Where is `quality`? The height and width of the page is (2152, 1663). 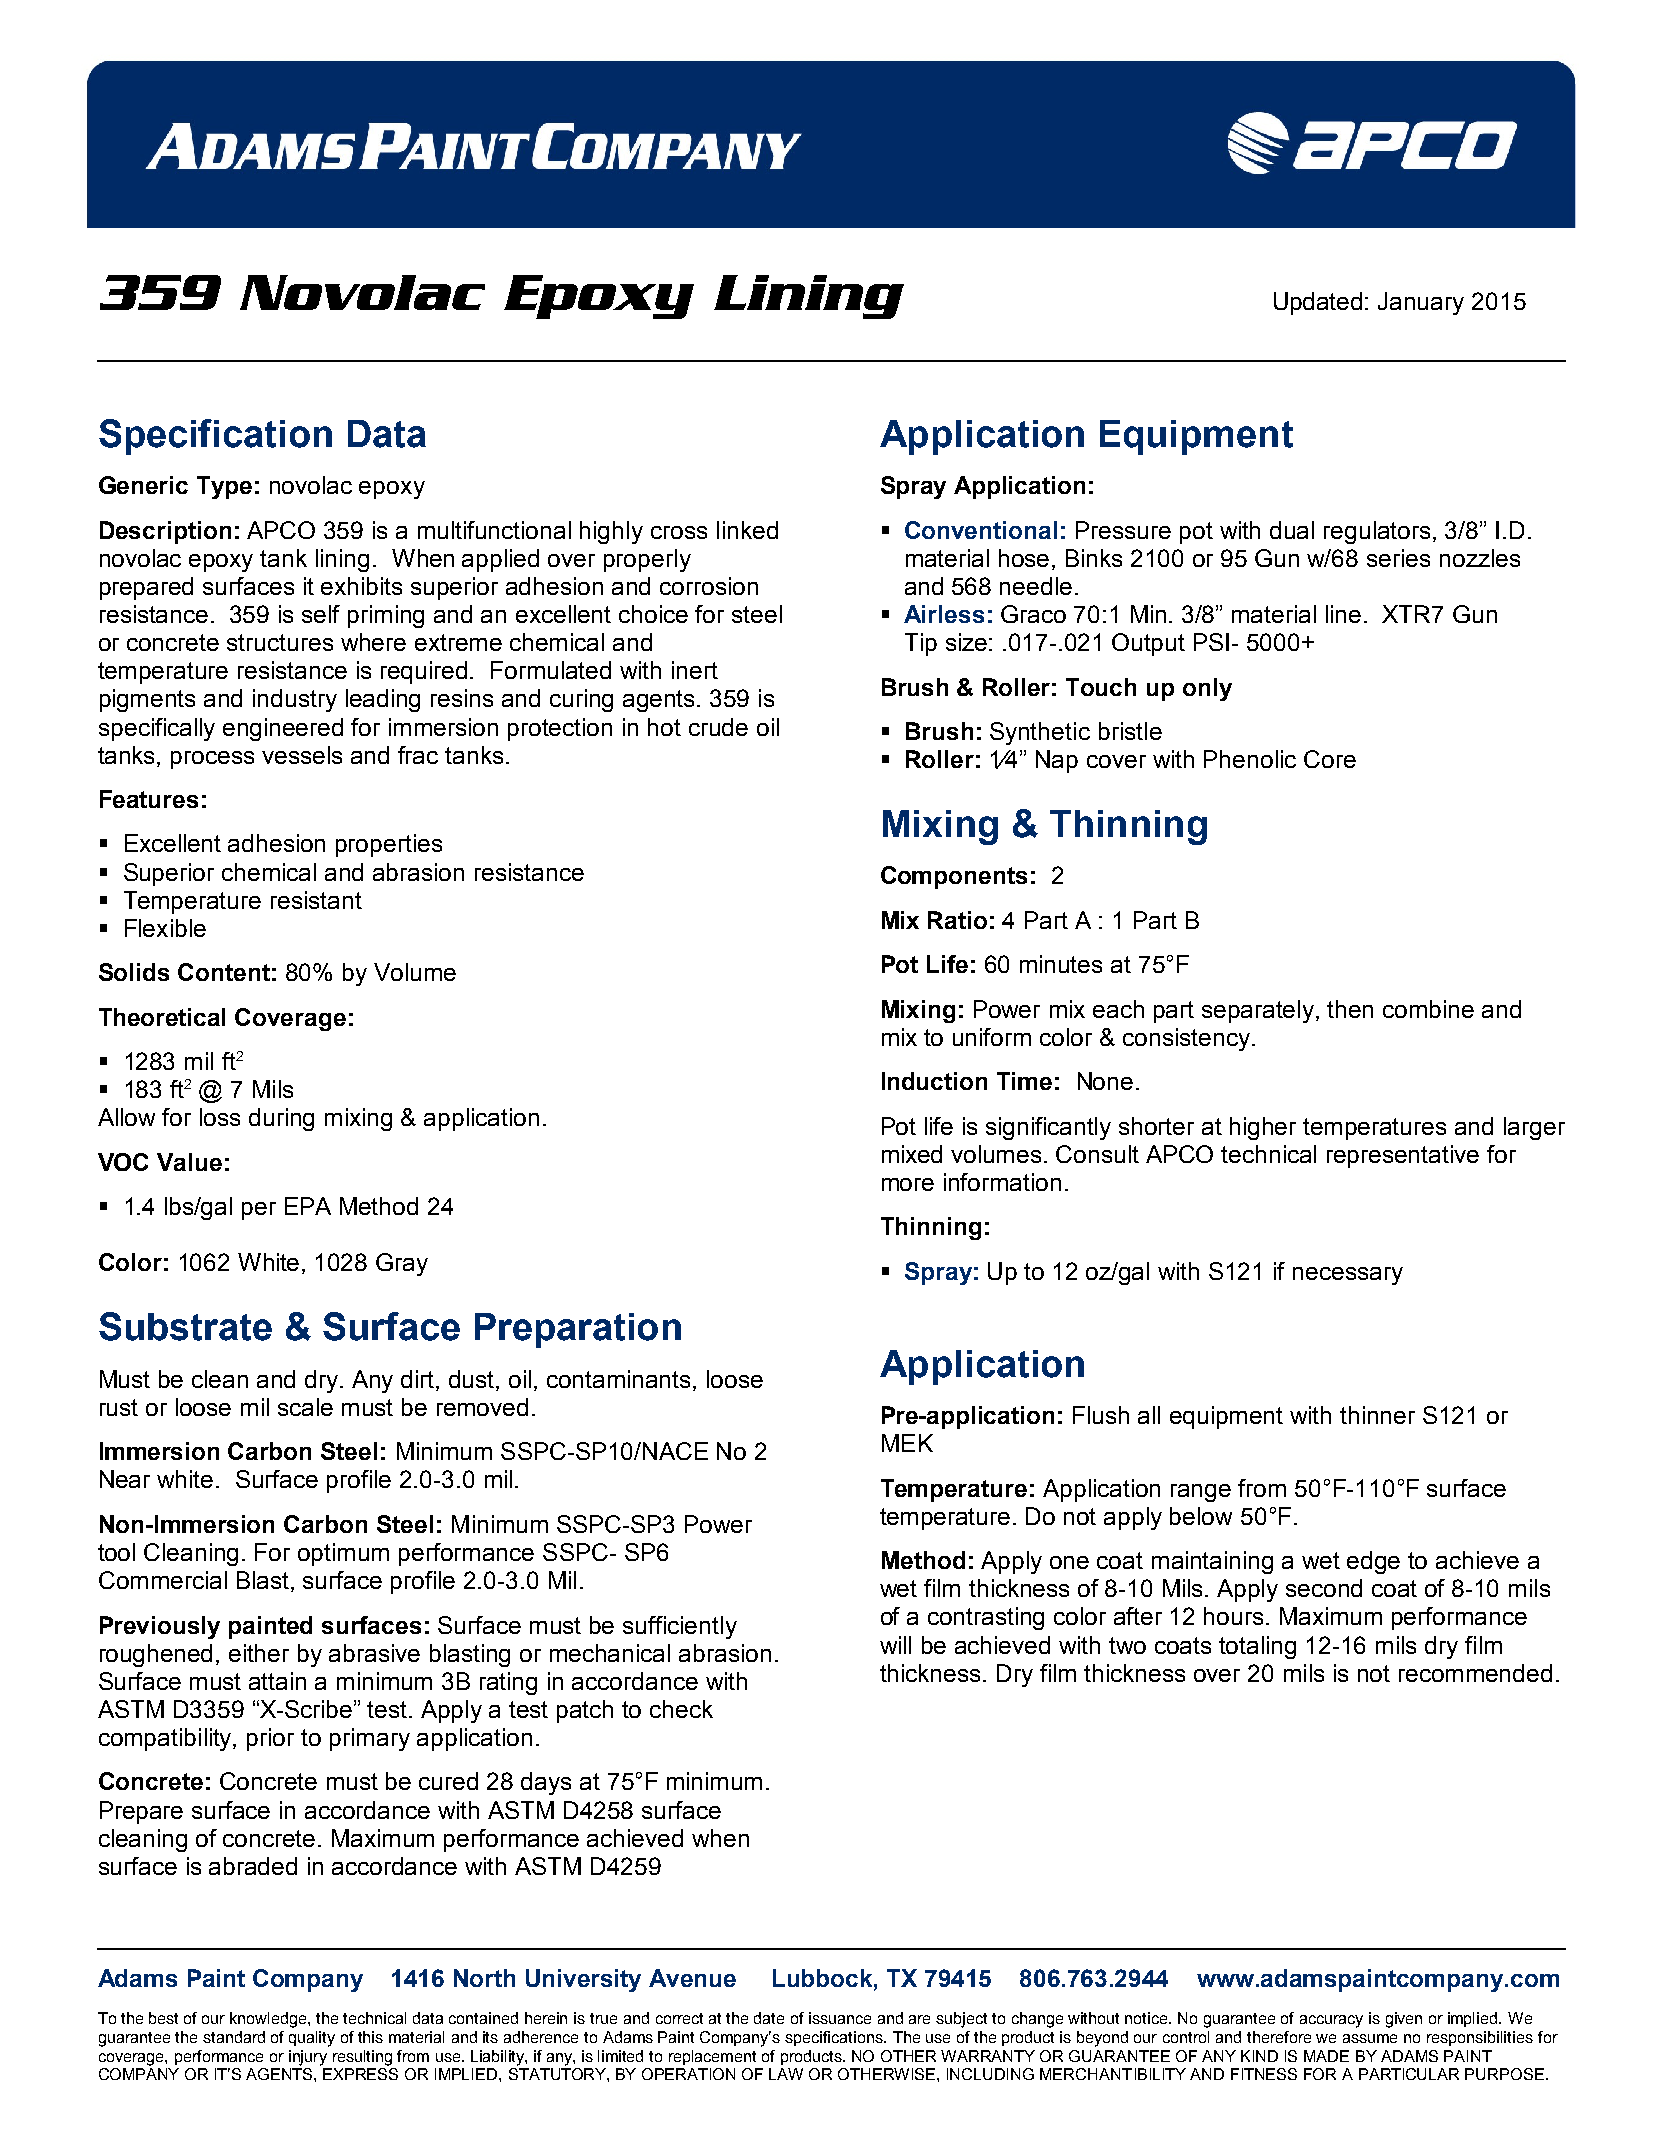 quality is located at coordinates (312, 2039).
